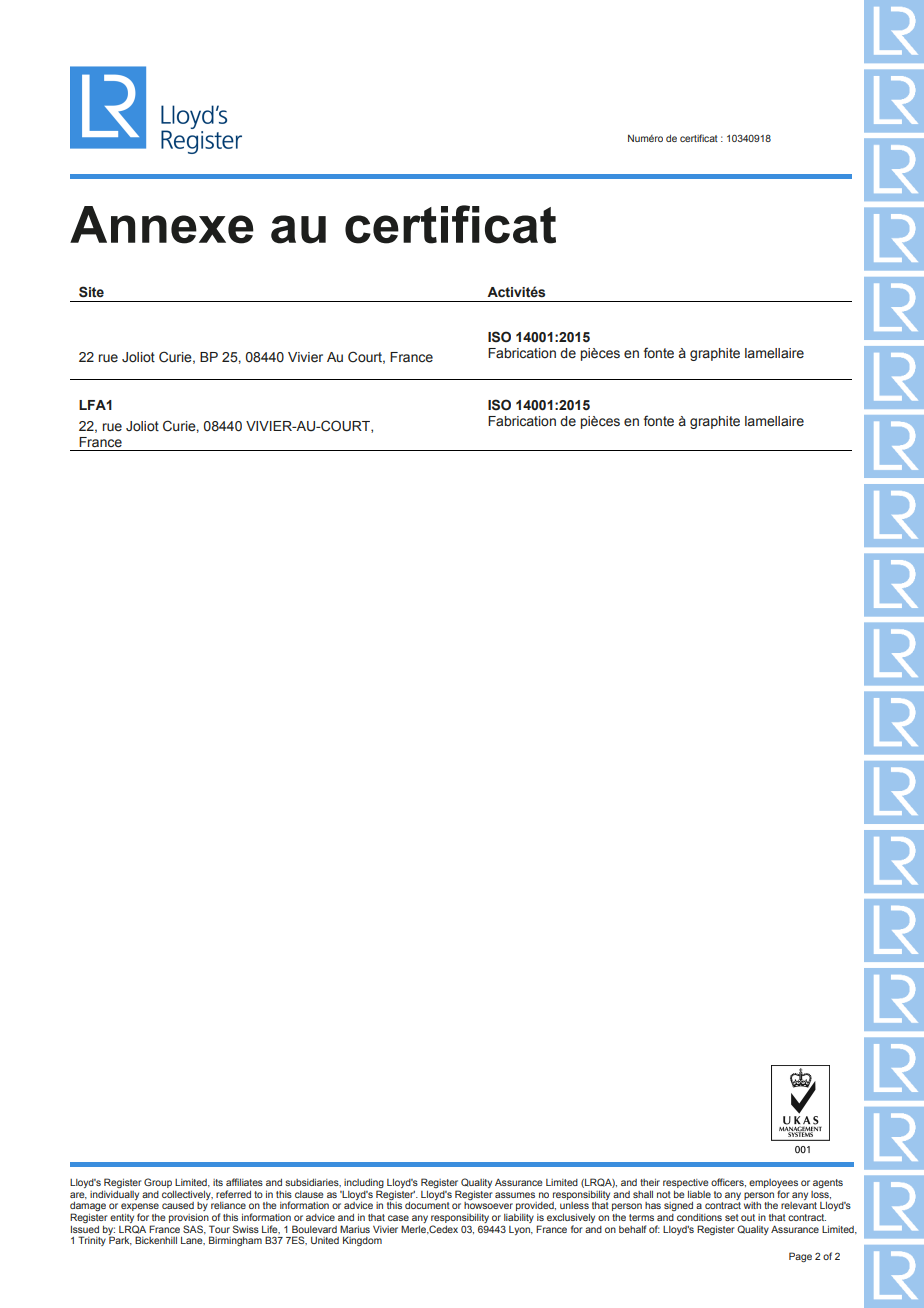 The width and height of the image is (924, 1308). Describe the element at coordinates (158, 1183) in the image. I see `Group` at that location.
